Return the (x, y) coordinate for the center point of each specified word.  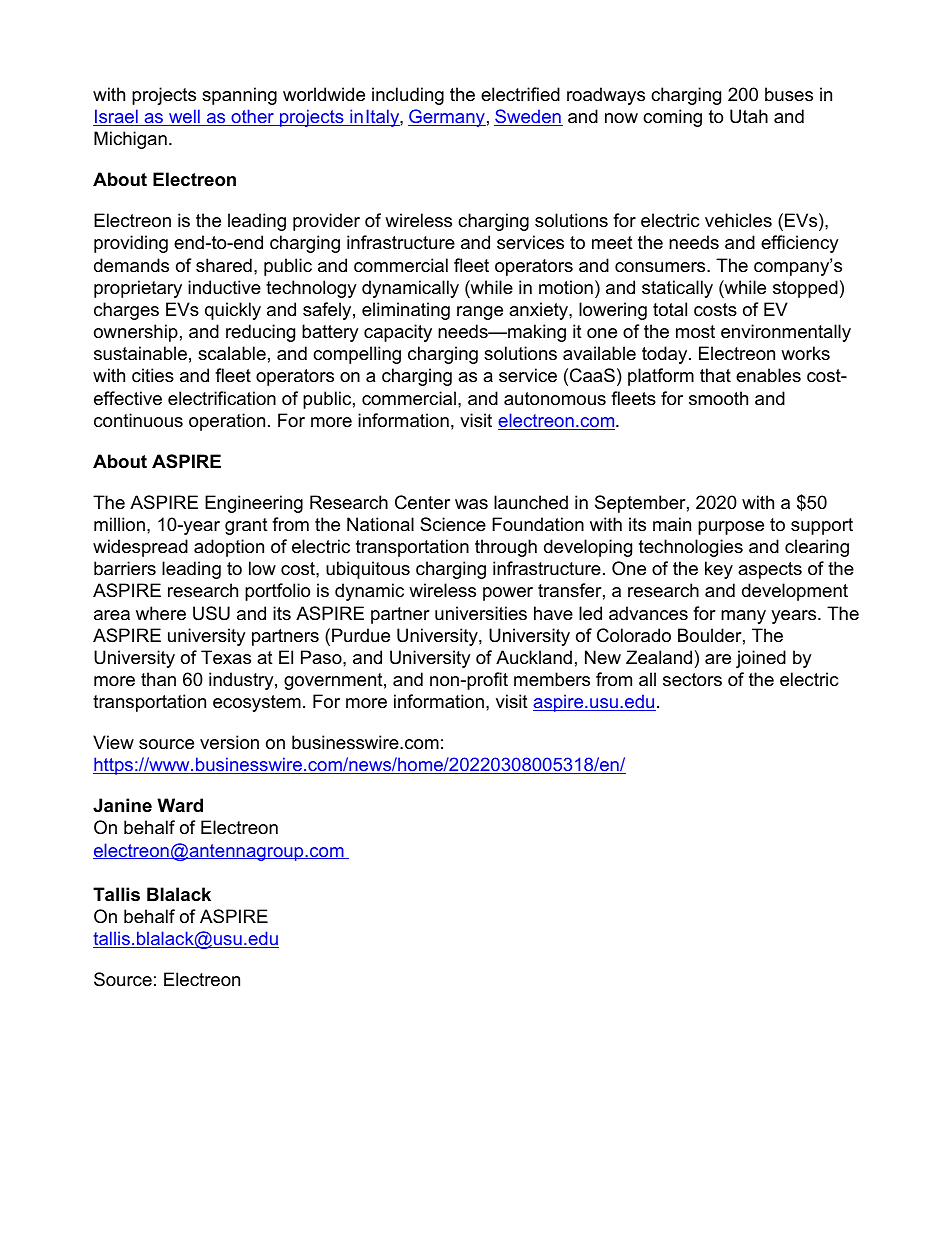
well (184, 117)
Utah (749, 116)
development (795, 592)
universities (481, 613)
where (161, 613)
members (552, 679)
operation (227, 422)
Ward (180, 805)
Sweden (528, 117)
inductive (224, 287)
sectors (692, 680)
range (480, 313)
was (471, 504)
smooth (718, 398)
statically (677, 289)
